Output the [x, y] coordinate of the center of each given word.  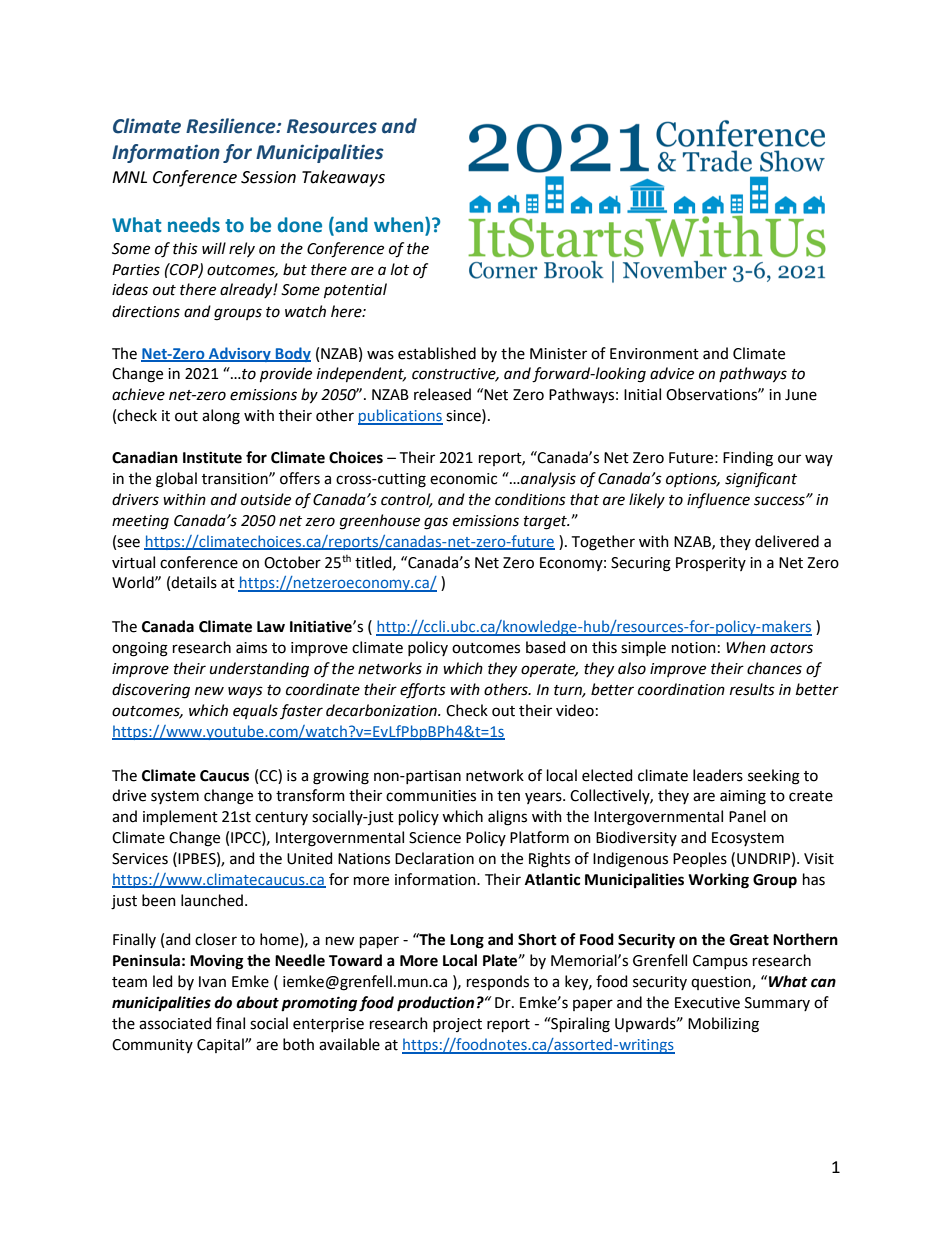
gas [436, 523]
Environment [654, 354]
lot [400, 269]
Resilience [232, 126]
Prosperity [711, 564]
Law [271, 627]
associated [175, 1023]
